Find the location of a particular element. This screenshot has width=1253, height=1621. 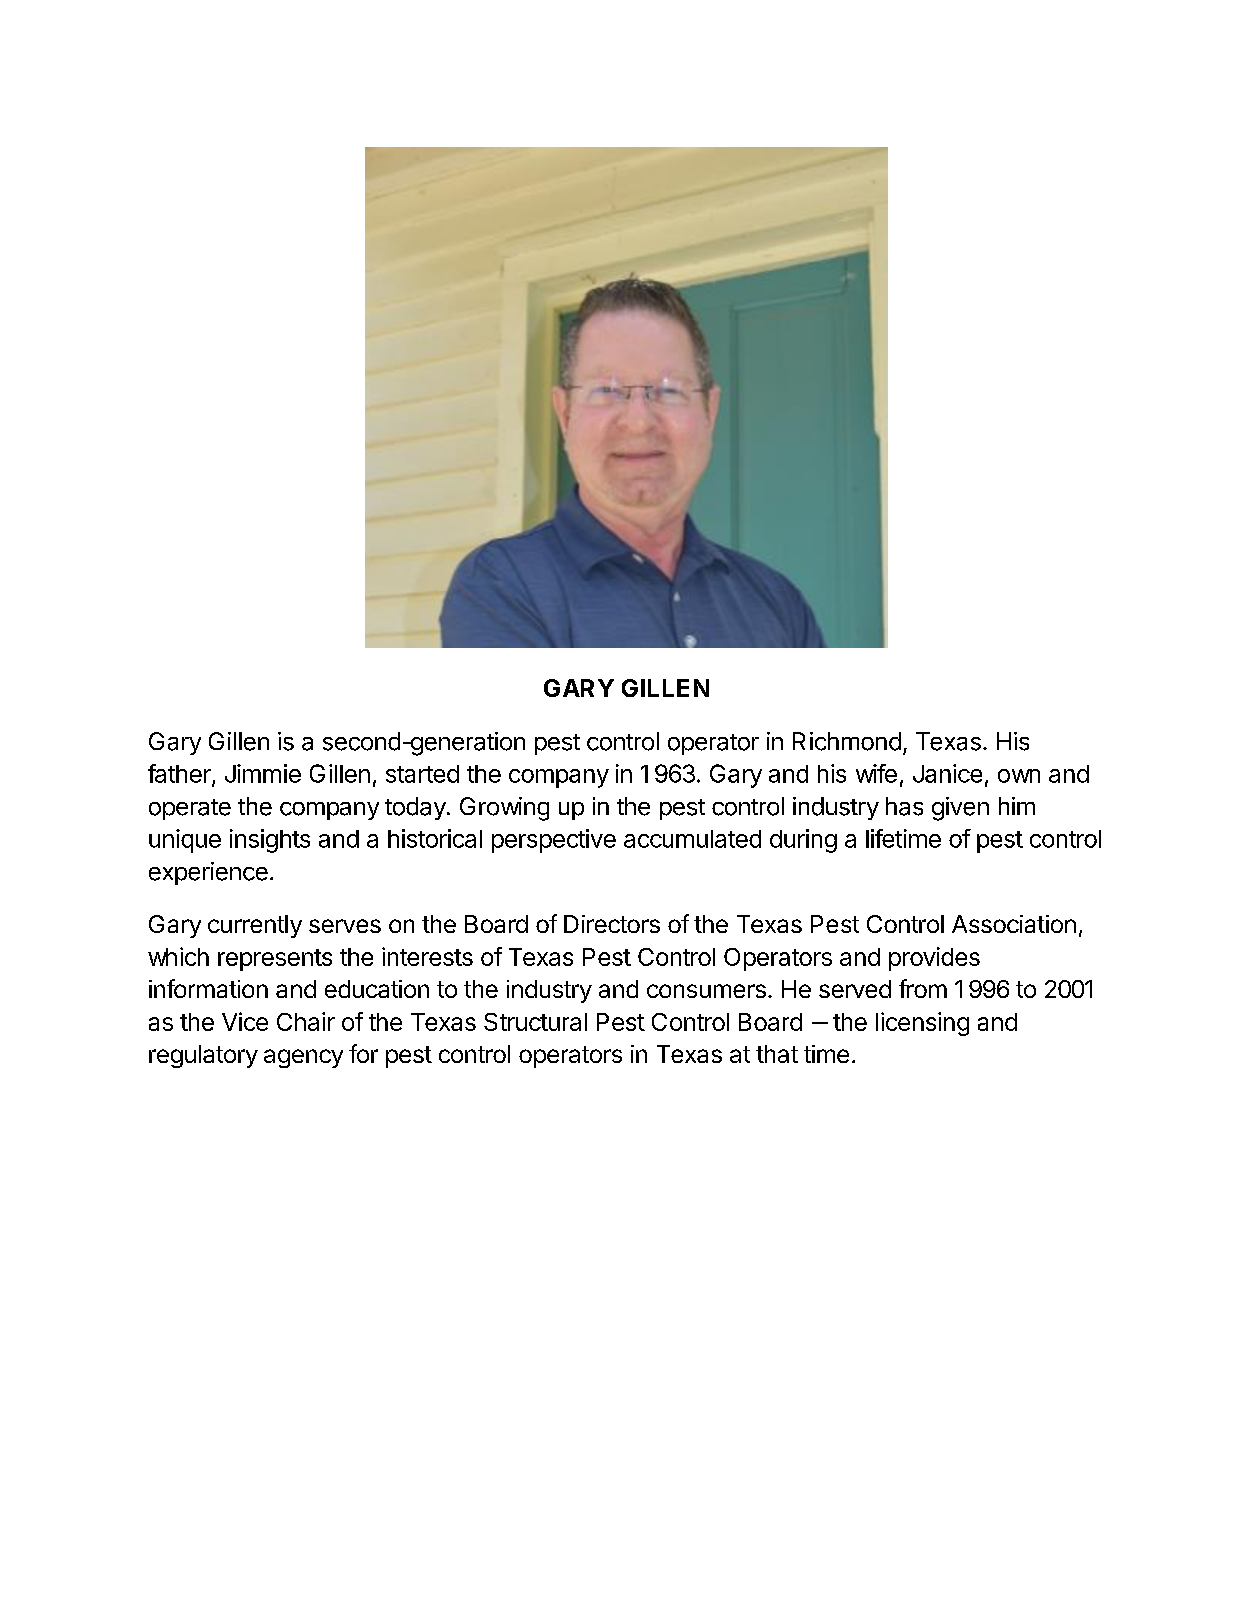

Structural is located at coordinates (535, 1022).
